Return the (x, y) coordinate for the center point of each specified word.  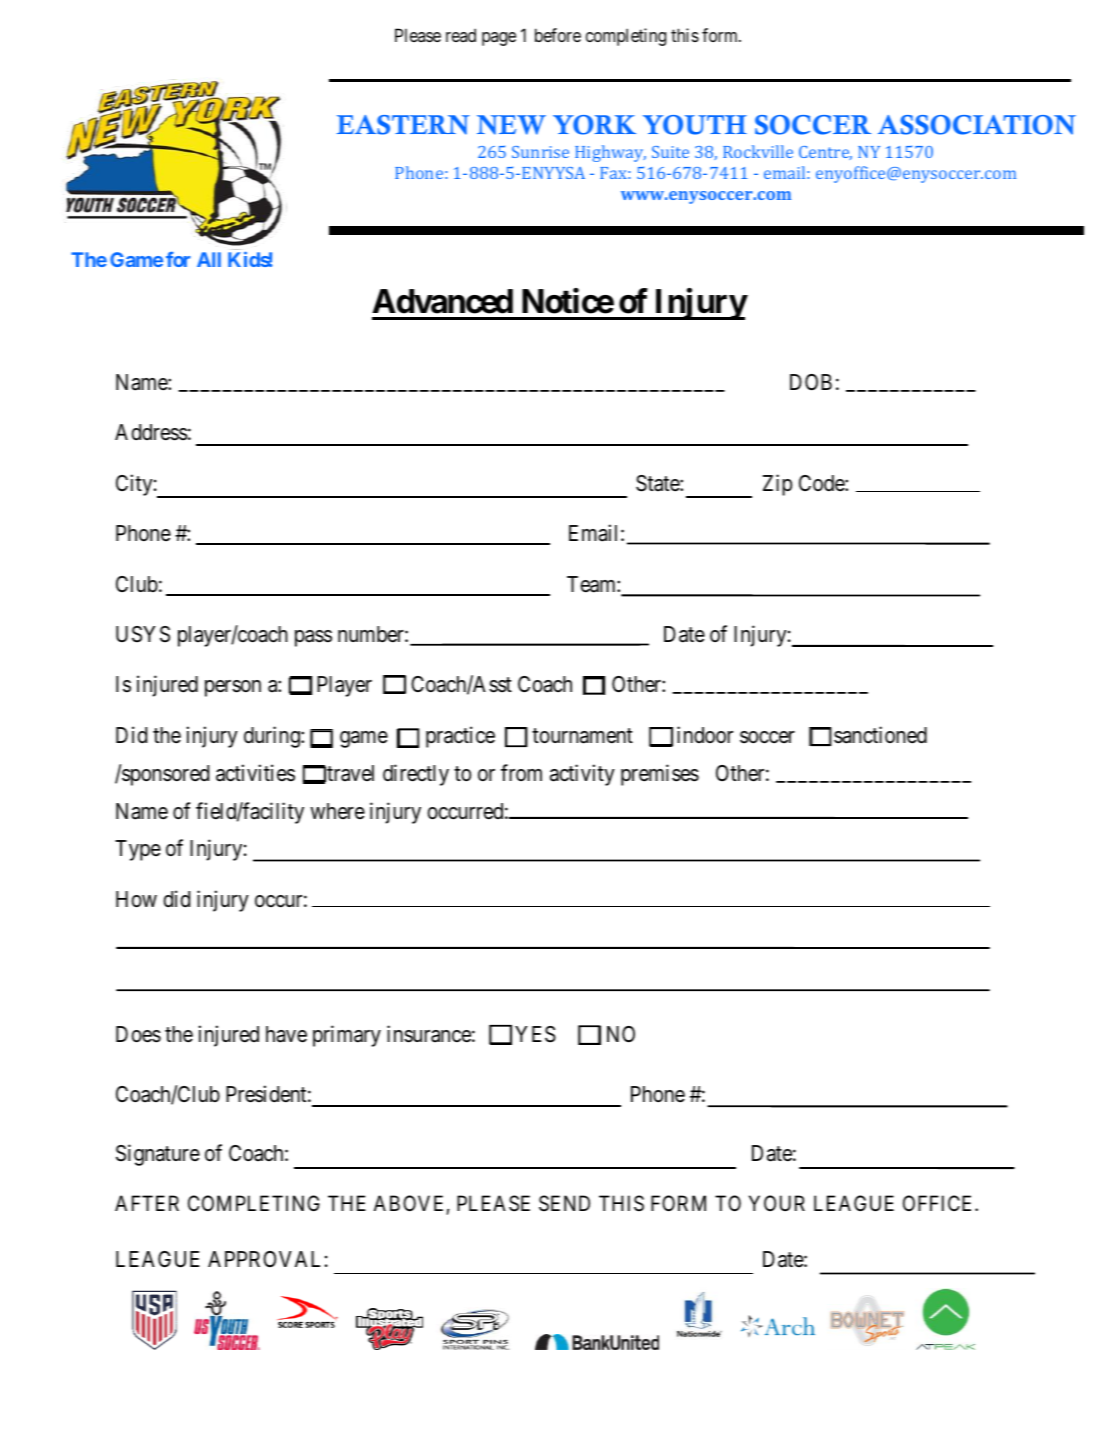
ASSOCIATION (977, 125)
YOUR (777, 1203)
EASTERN (403, 125)
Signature (158, 1155)
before (558, 35)
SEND (564, 1203)
